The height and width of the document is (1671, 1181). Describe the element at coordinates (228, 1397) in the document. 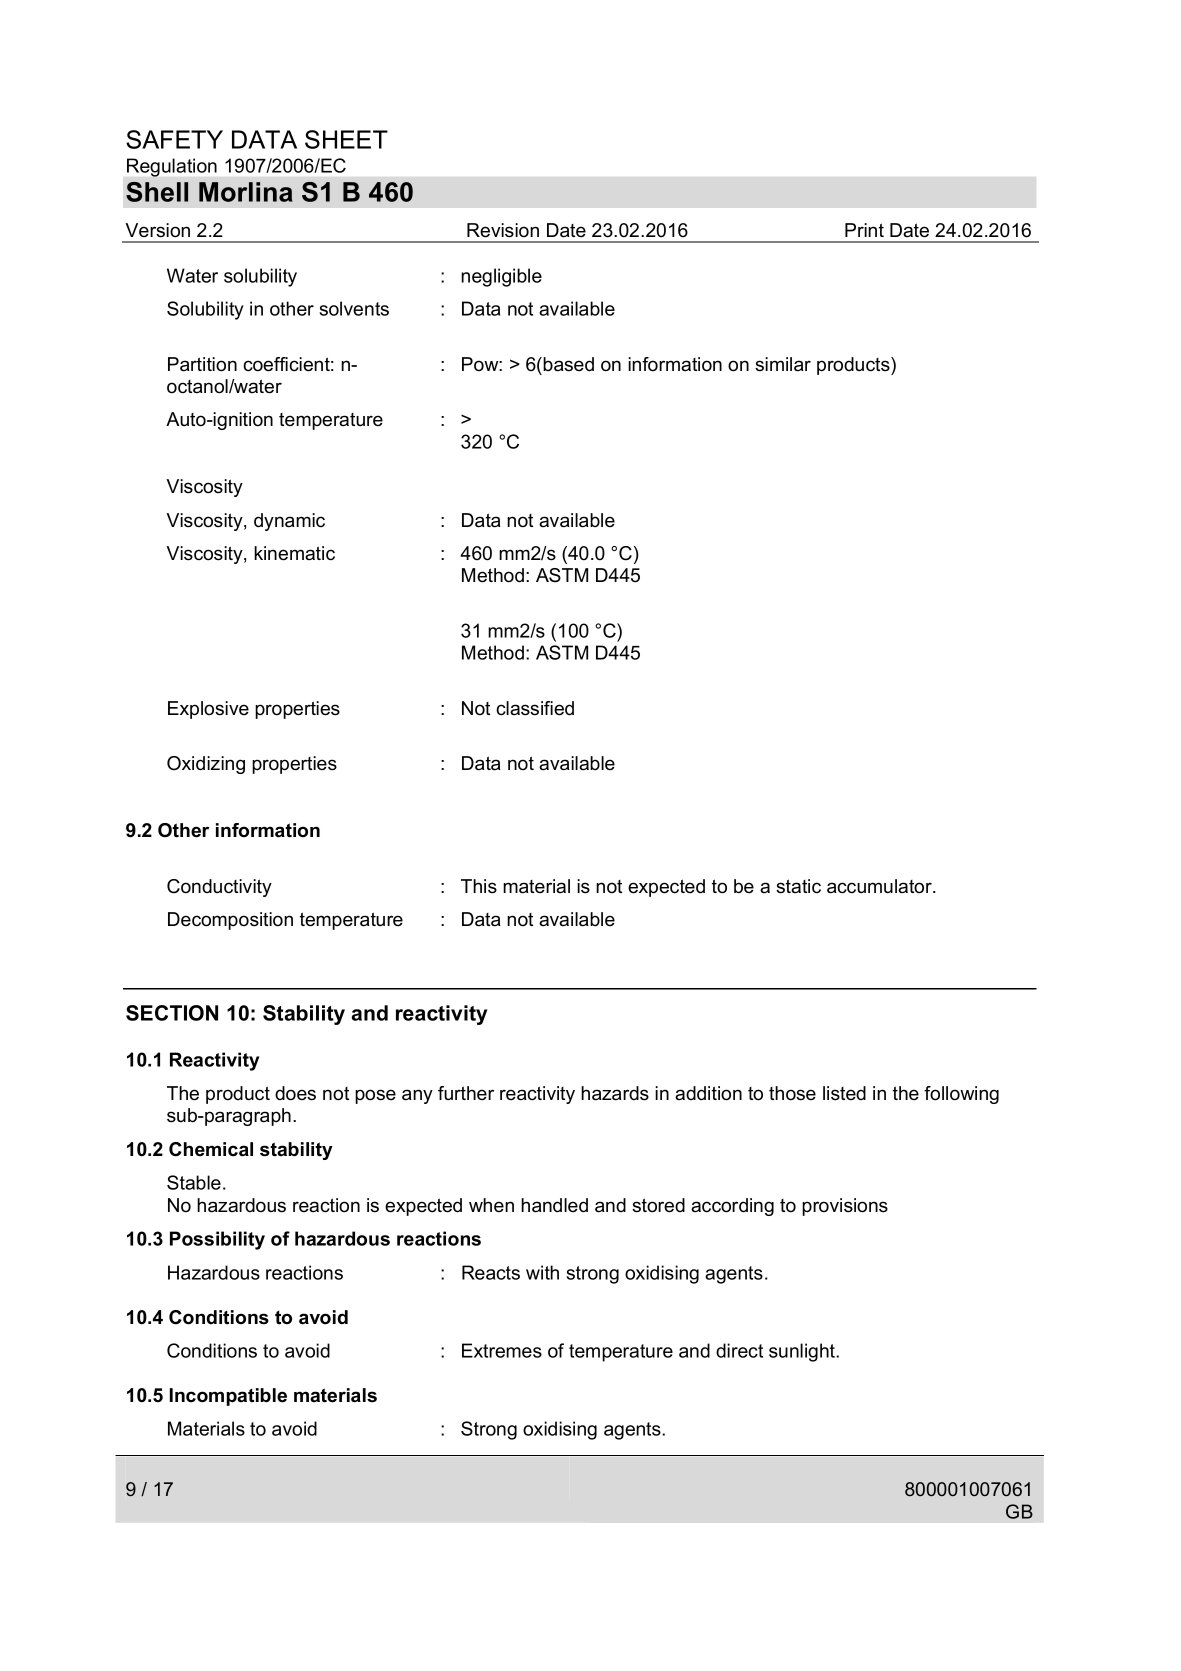

I see `Incompatible` at that location.
